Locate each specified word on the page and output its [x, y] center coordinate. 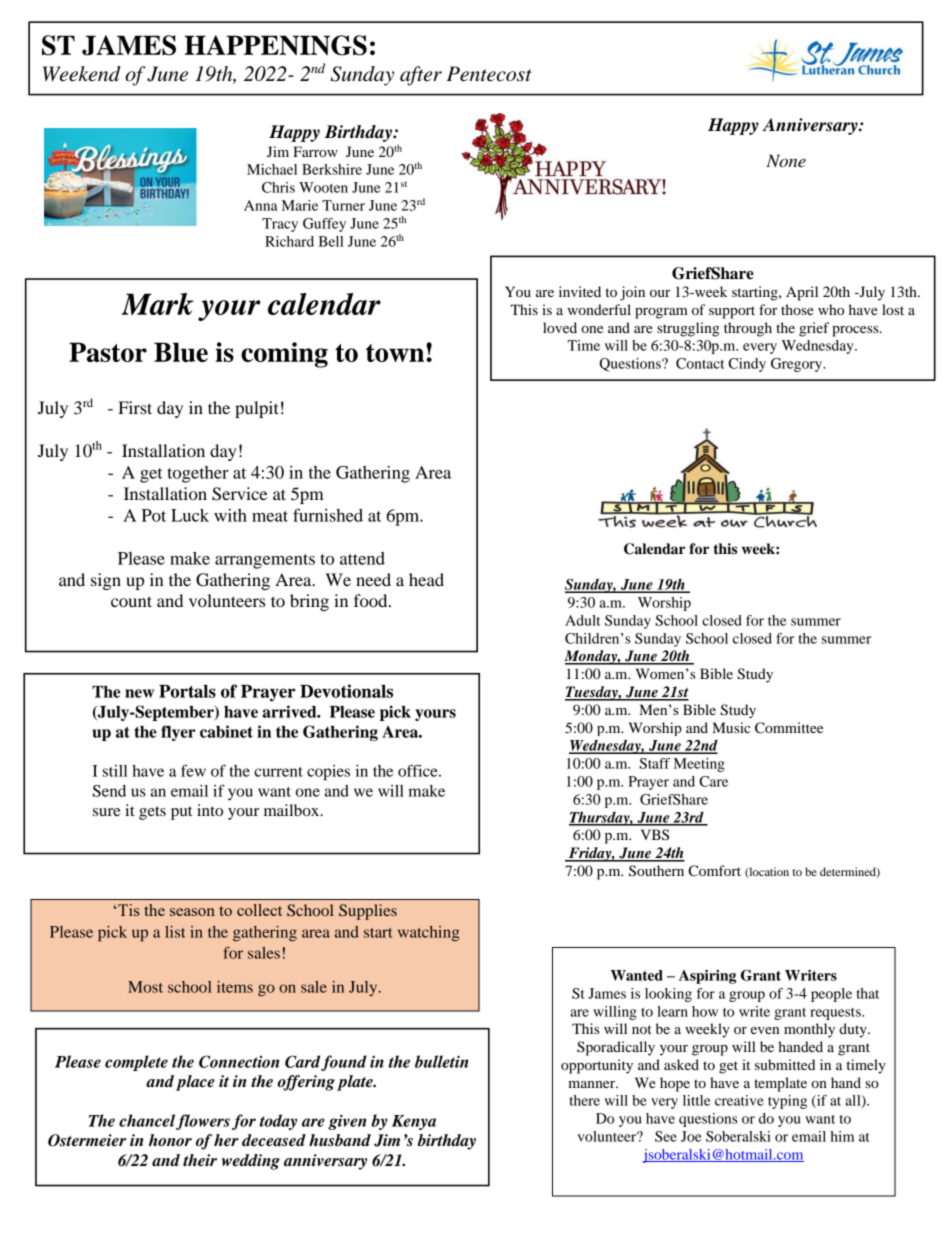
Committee [789, 728]
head [426, 579]
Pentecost [489, 74]
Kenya [414, 1122]
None [786, 160]
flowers [203, 1122]
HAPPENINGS [276, 45]
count [131, 601]
